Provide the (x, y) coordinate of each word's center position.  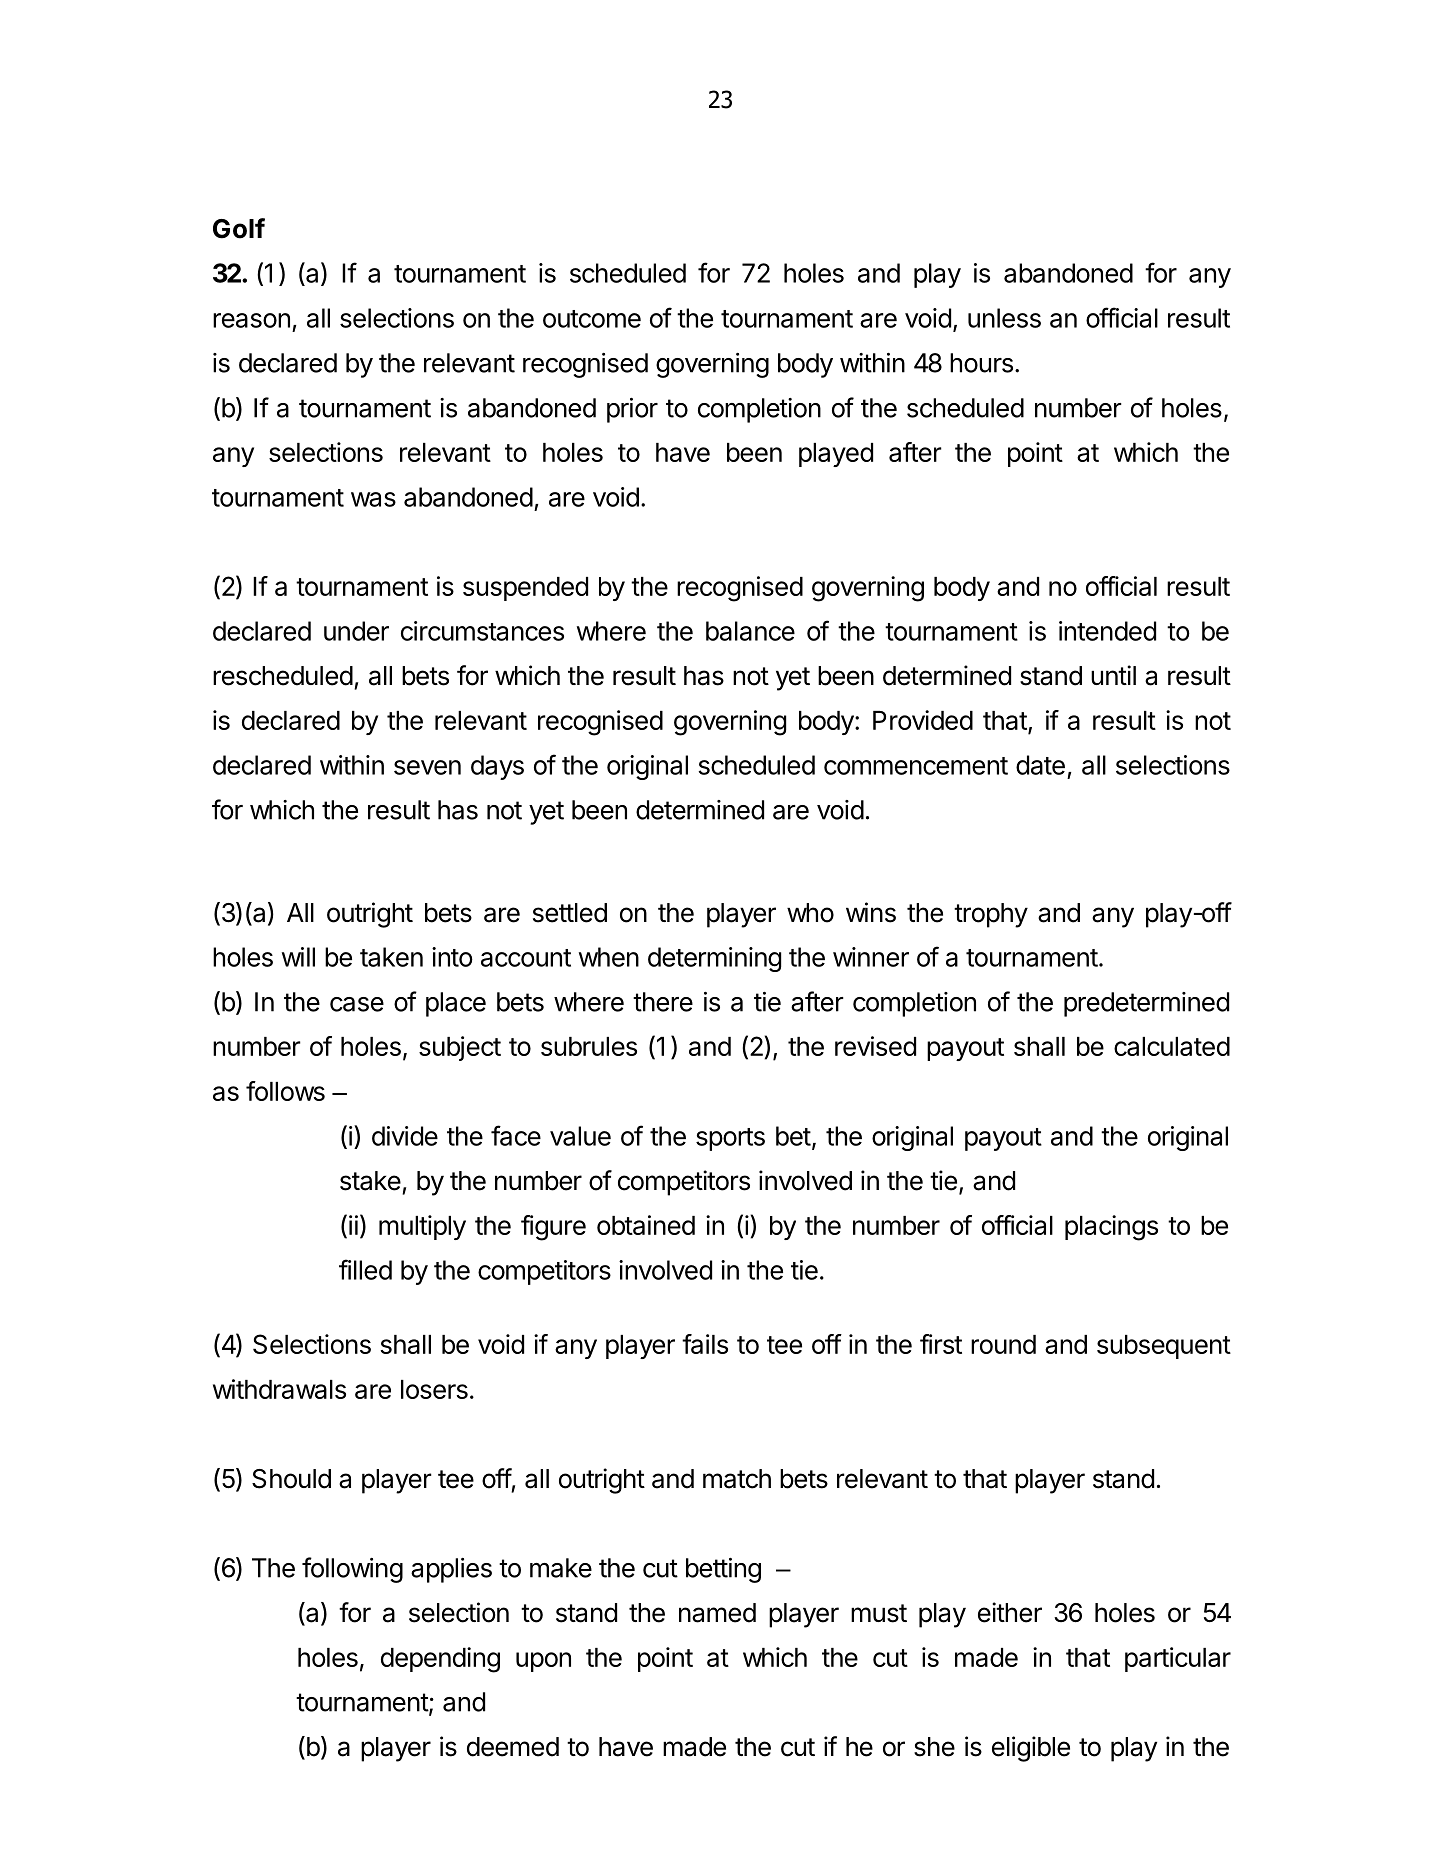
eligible (1031, 1749)
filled (365, 1269)
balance (750, 631)
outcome (592, 319)
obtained (646, 1225)
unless (1004, 318)
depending (440, 1660)
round (1003, 1344)
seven (427, 767)
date (1040, 765)
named (717, 1613)
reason (251, 320)
